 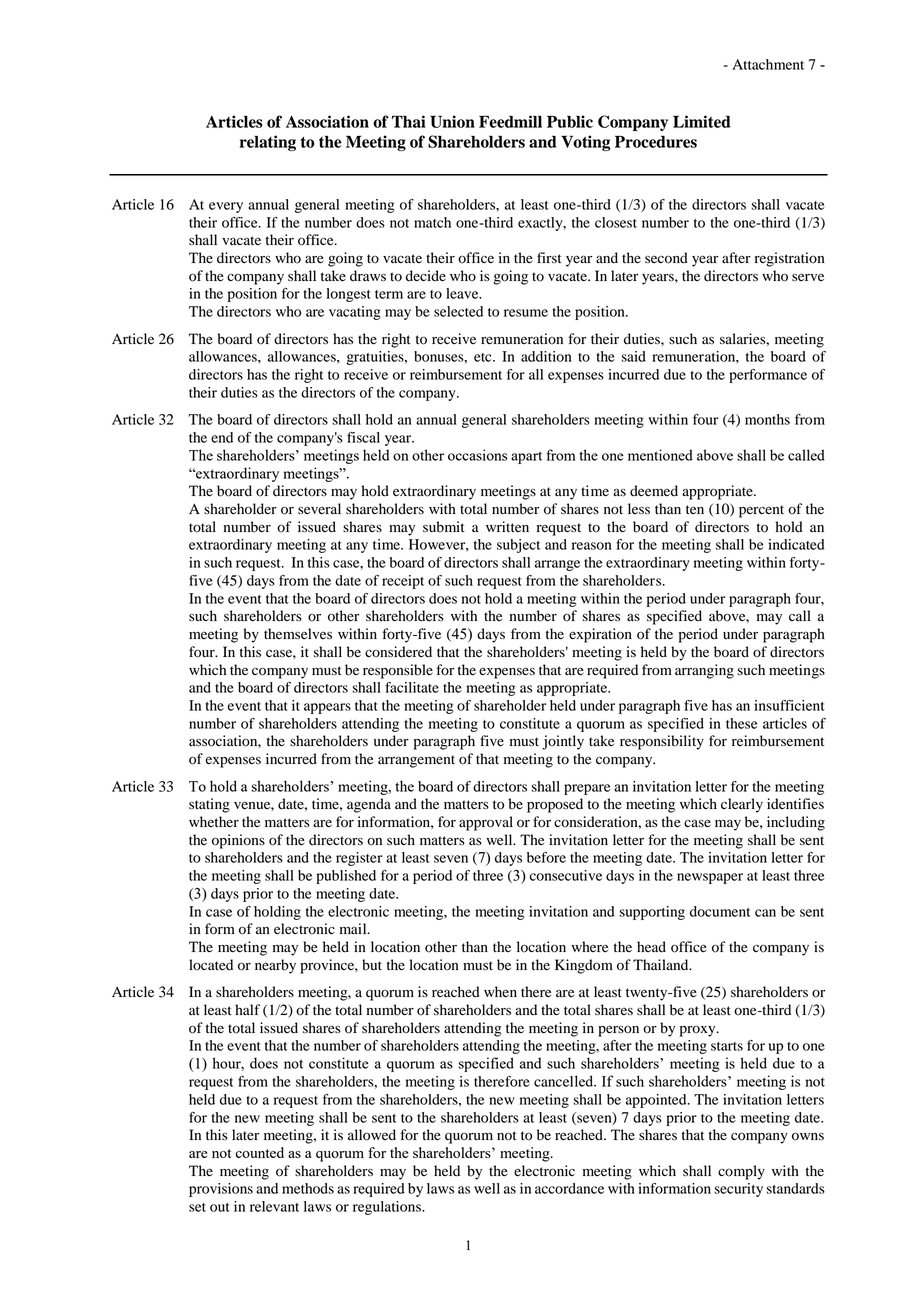 What do you see at coordinates (702, 121) in the screenshot?
I see `Limited` at bounding box center [702, 121].
